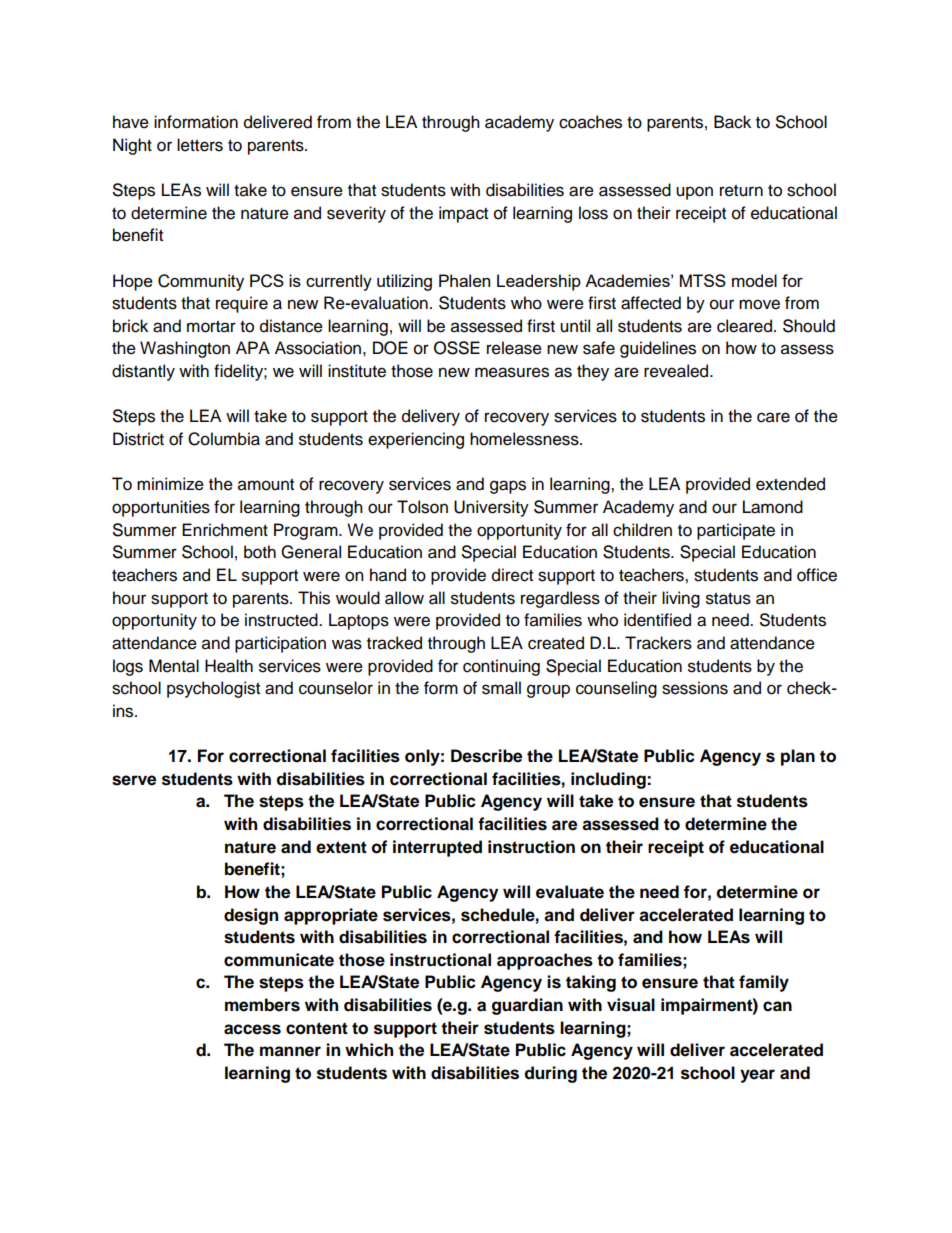 The height and width of the screenshot is (1233, 952). I want to click on measures, so click(512, 372).
